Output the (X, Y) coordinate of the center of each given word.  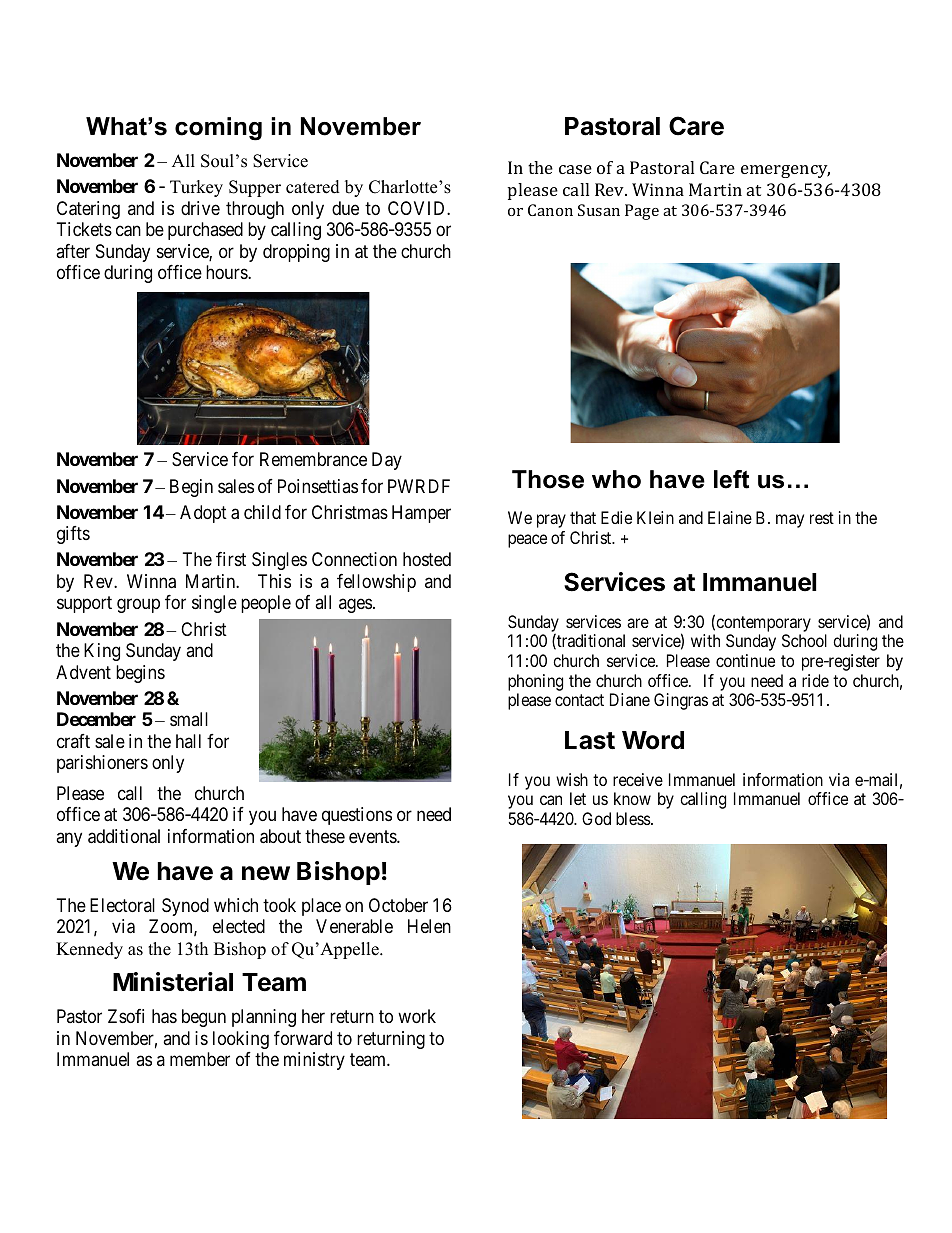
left (731, 479)
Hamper (421, 514)
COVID (418, 208)
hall (188, 741)
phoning (535, 682)
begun (204, 1018)
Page (642, 212)
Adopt (203, 514)
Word (653, 740)
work (417, 1016)
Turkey (196, 188)
